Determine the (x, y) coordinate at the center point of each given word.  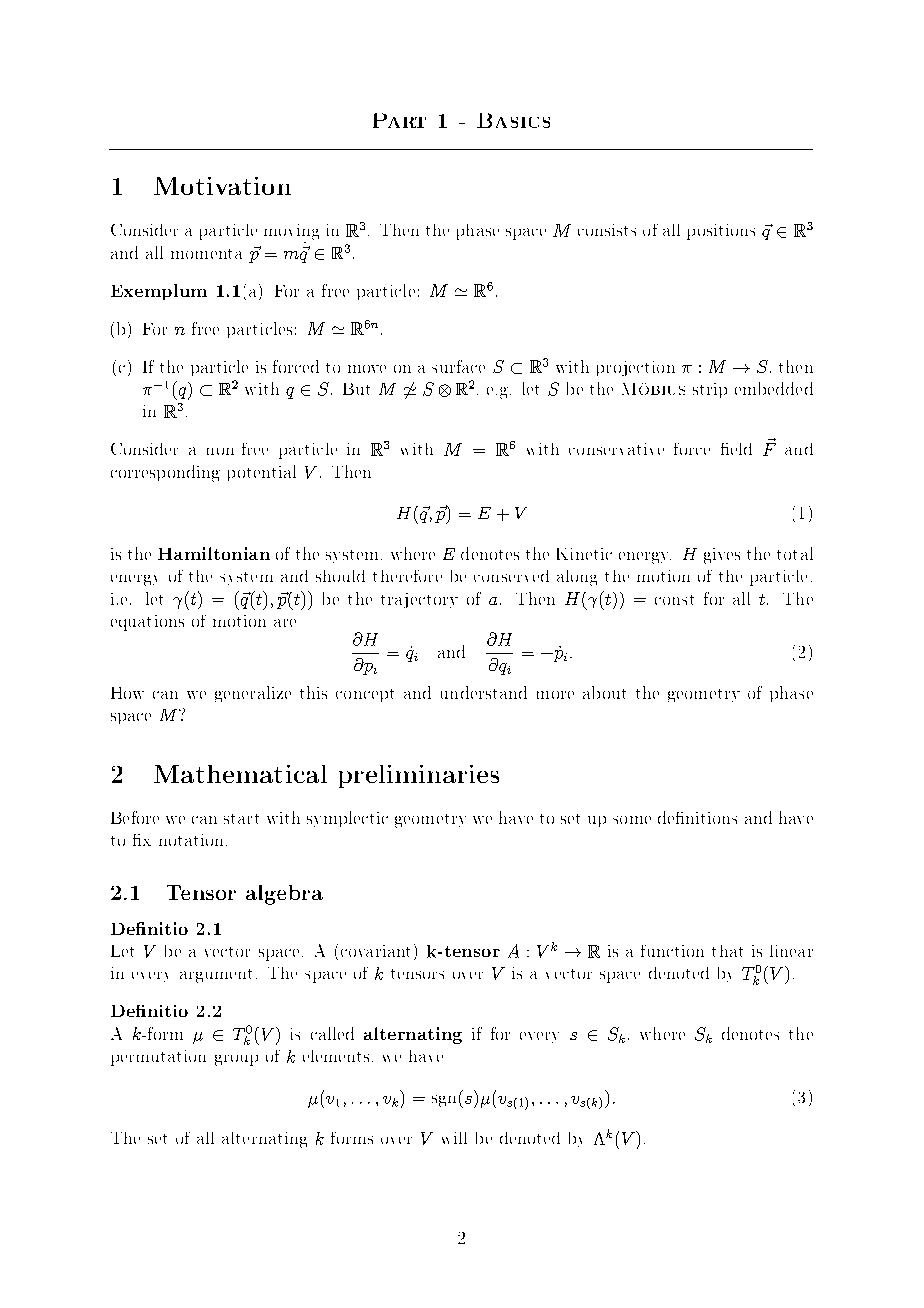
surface (458, 366)
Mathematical (240, 774)
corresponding (165, 473)
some (632, 820)
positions (721, 232)
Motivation (222, 186)
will (454, 1138)
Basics (513, 120)
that (727, 951)
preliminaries (419, 776)
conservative (616, 449)
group (236, 1060)
